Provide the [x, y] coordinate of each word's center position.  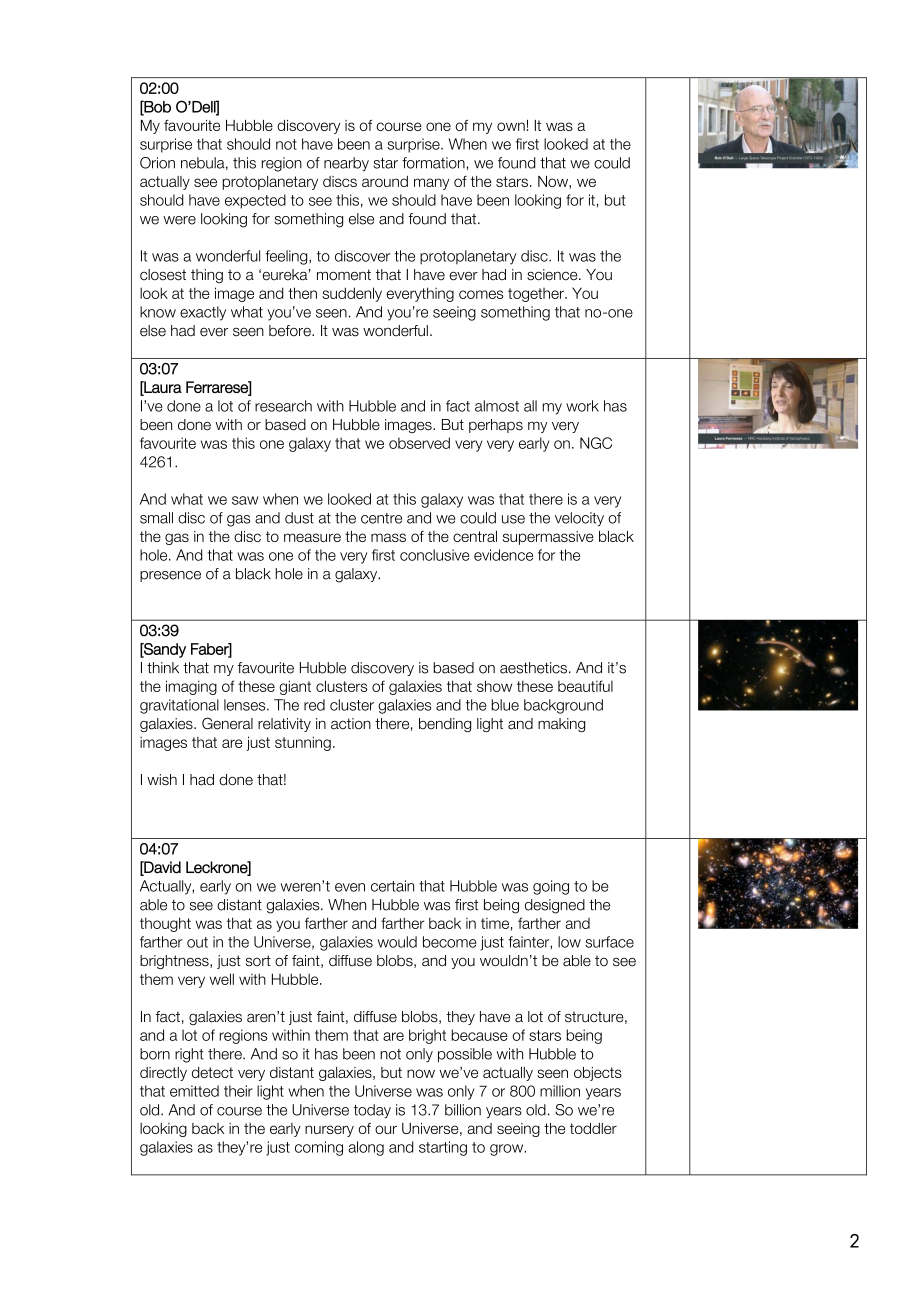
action [351, 724]
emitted [194, 1091]
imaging [191, 687]
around [385, 181]
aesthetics [533, 668]
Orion [157, 163]
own [511, 126]
